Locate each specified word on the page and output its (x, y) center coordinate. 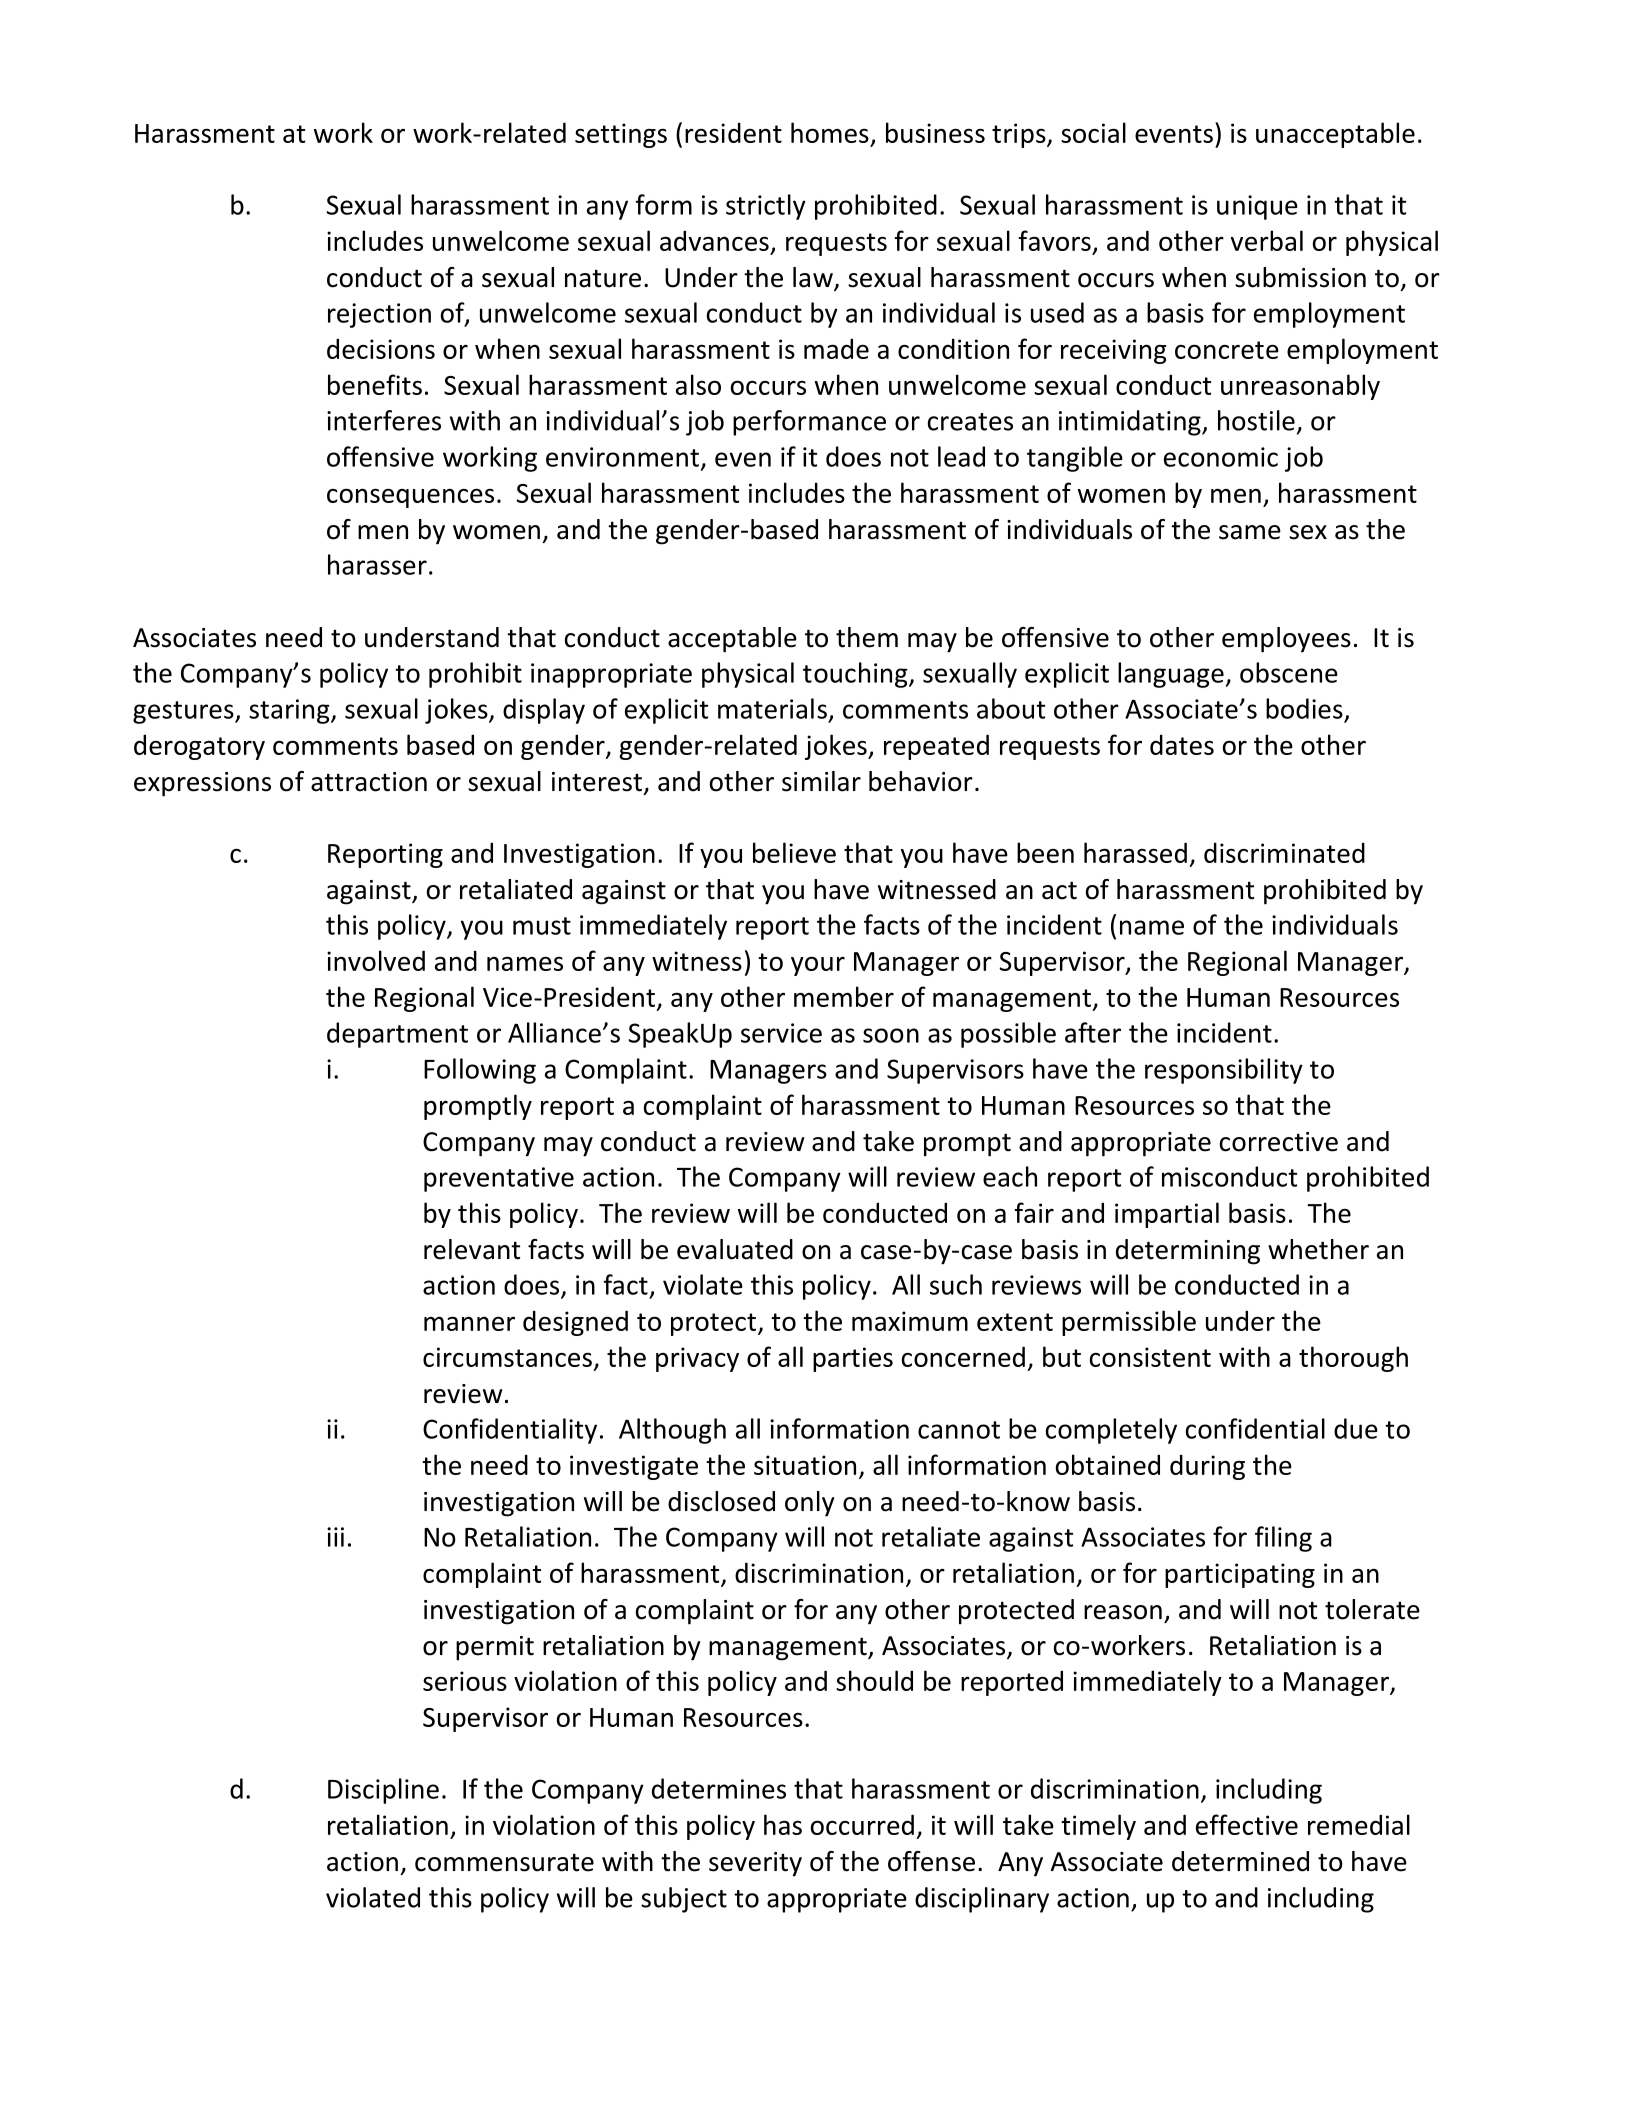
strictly (766, 207)
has (783, 1824)
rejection (379, 315)
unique (1257, 207)
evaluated (735, 1249)
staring (290, 711)
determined (1240, 1861)
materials (772, 708)
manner (469, 1323)
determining (1188, 1252)
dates (1182, 744)
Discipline (383, 1791)
